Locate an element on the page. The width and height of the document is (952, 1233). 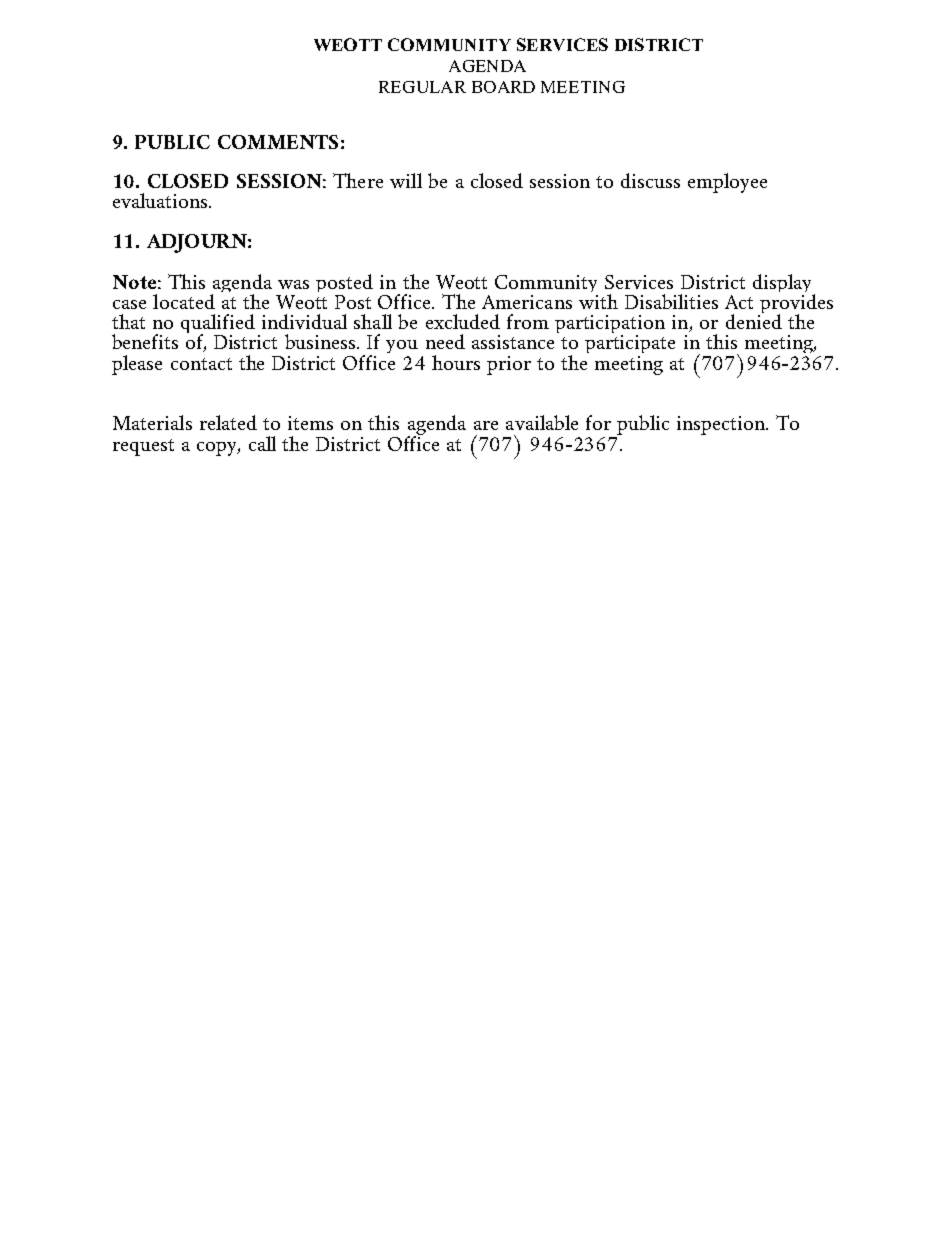
participate is located at coordinates (630, 346).
